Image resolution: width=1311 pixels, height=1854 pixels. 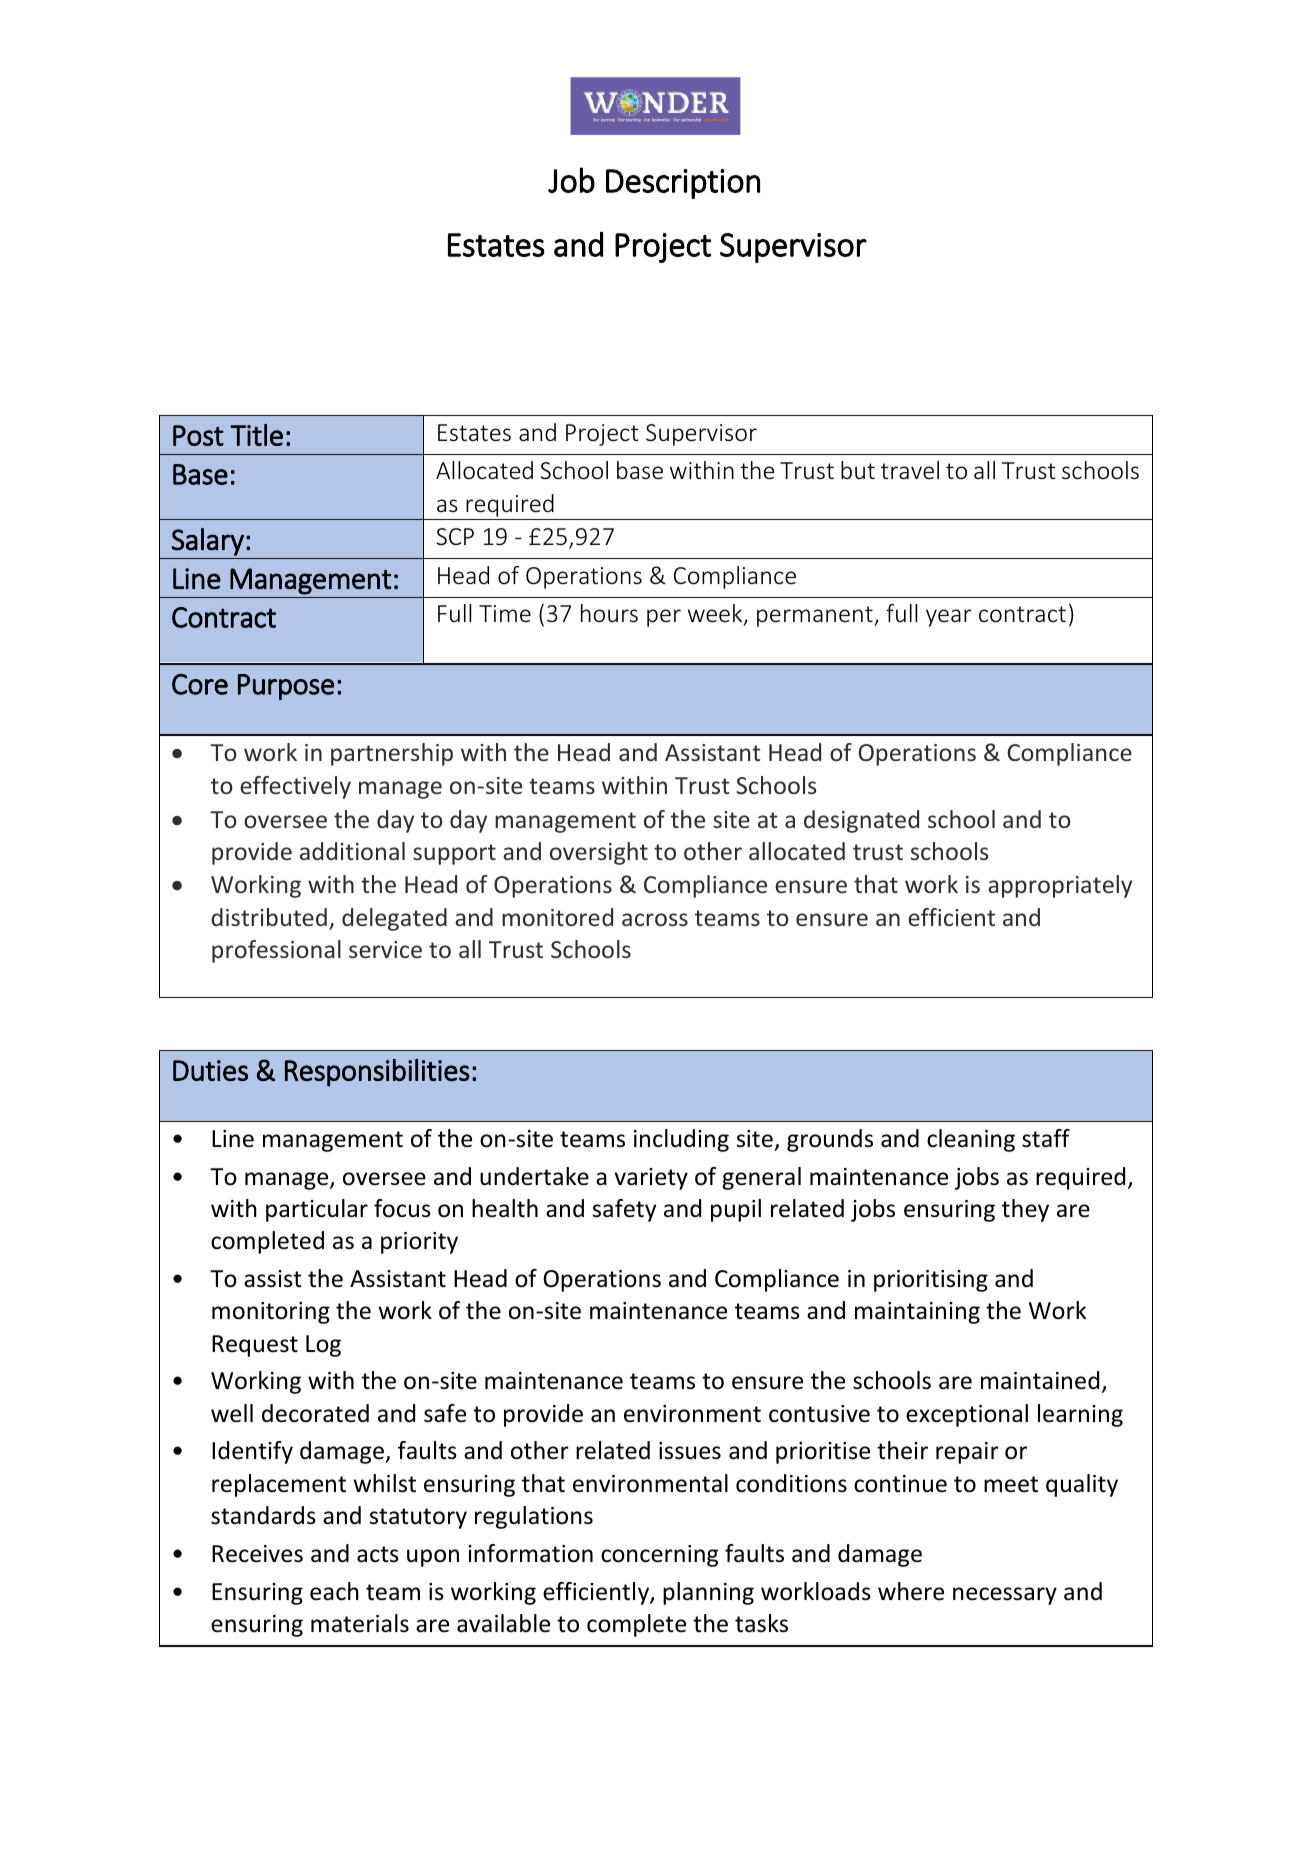 What do you see at coordinates (651, 1179) in the screenshot?
I see `variety` at bounding box center [651, 1179].
